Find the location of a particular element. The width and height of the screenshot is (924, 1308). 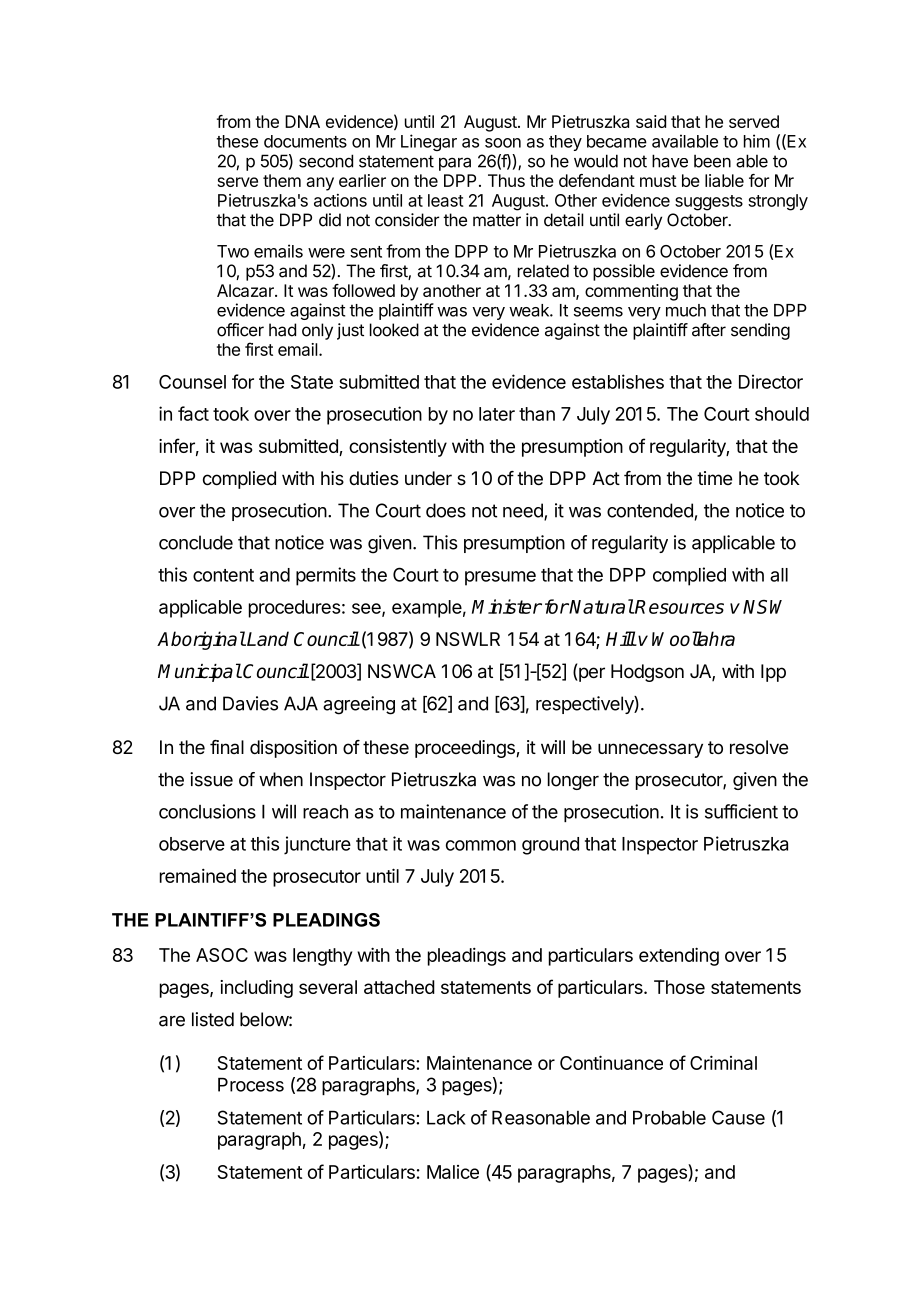

them is located at coordinates (282, 180).
